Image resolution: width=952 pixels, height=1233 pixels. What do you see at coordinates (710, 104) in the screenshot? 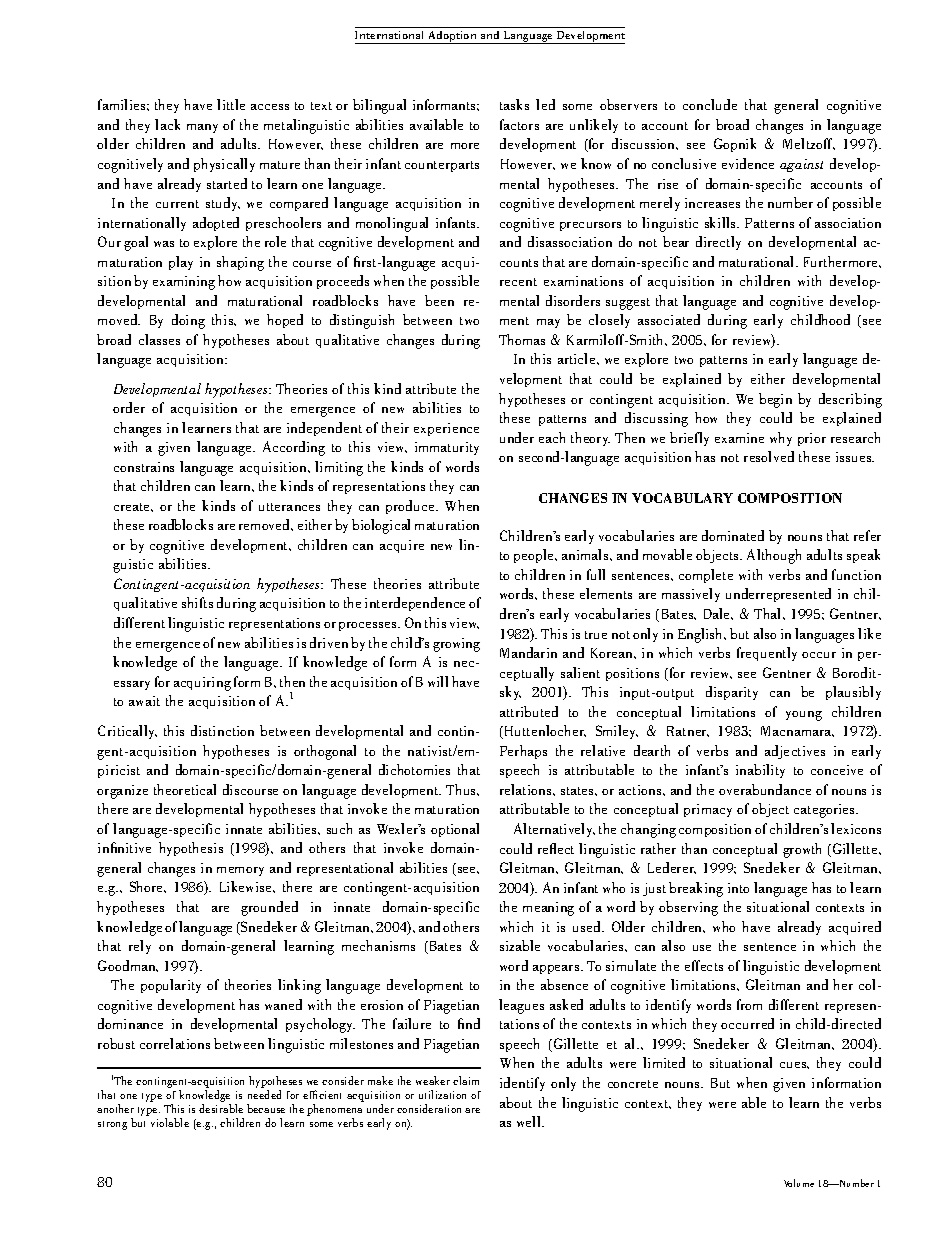
I see `conclude` at bounding box center [710, 104].
